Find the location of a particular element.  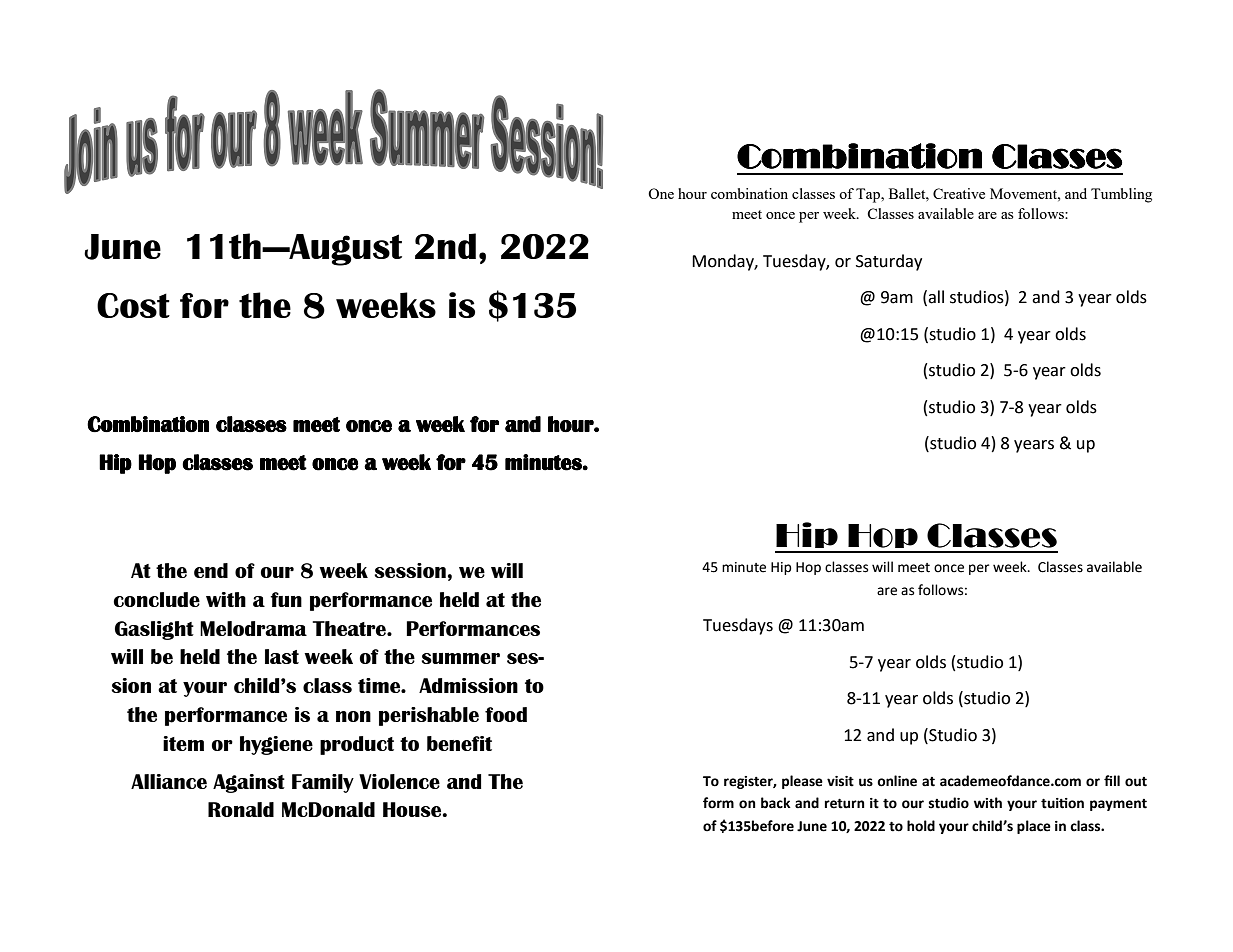

Saturday is located at coordinates (889, 262).
